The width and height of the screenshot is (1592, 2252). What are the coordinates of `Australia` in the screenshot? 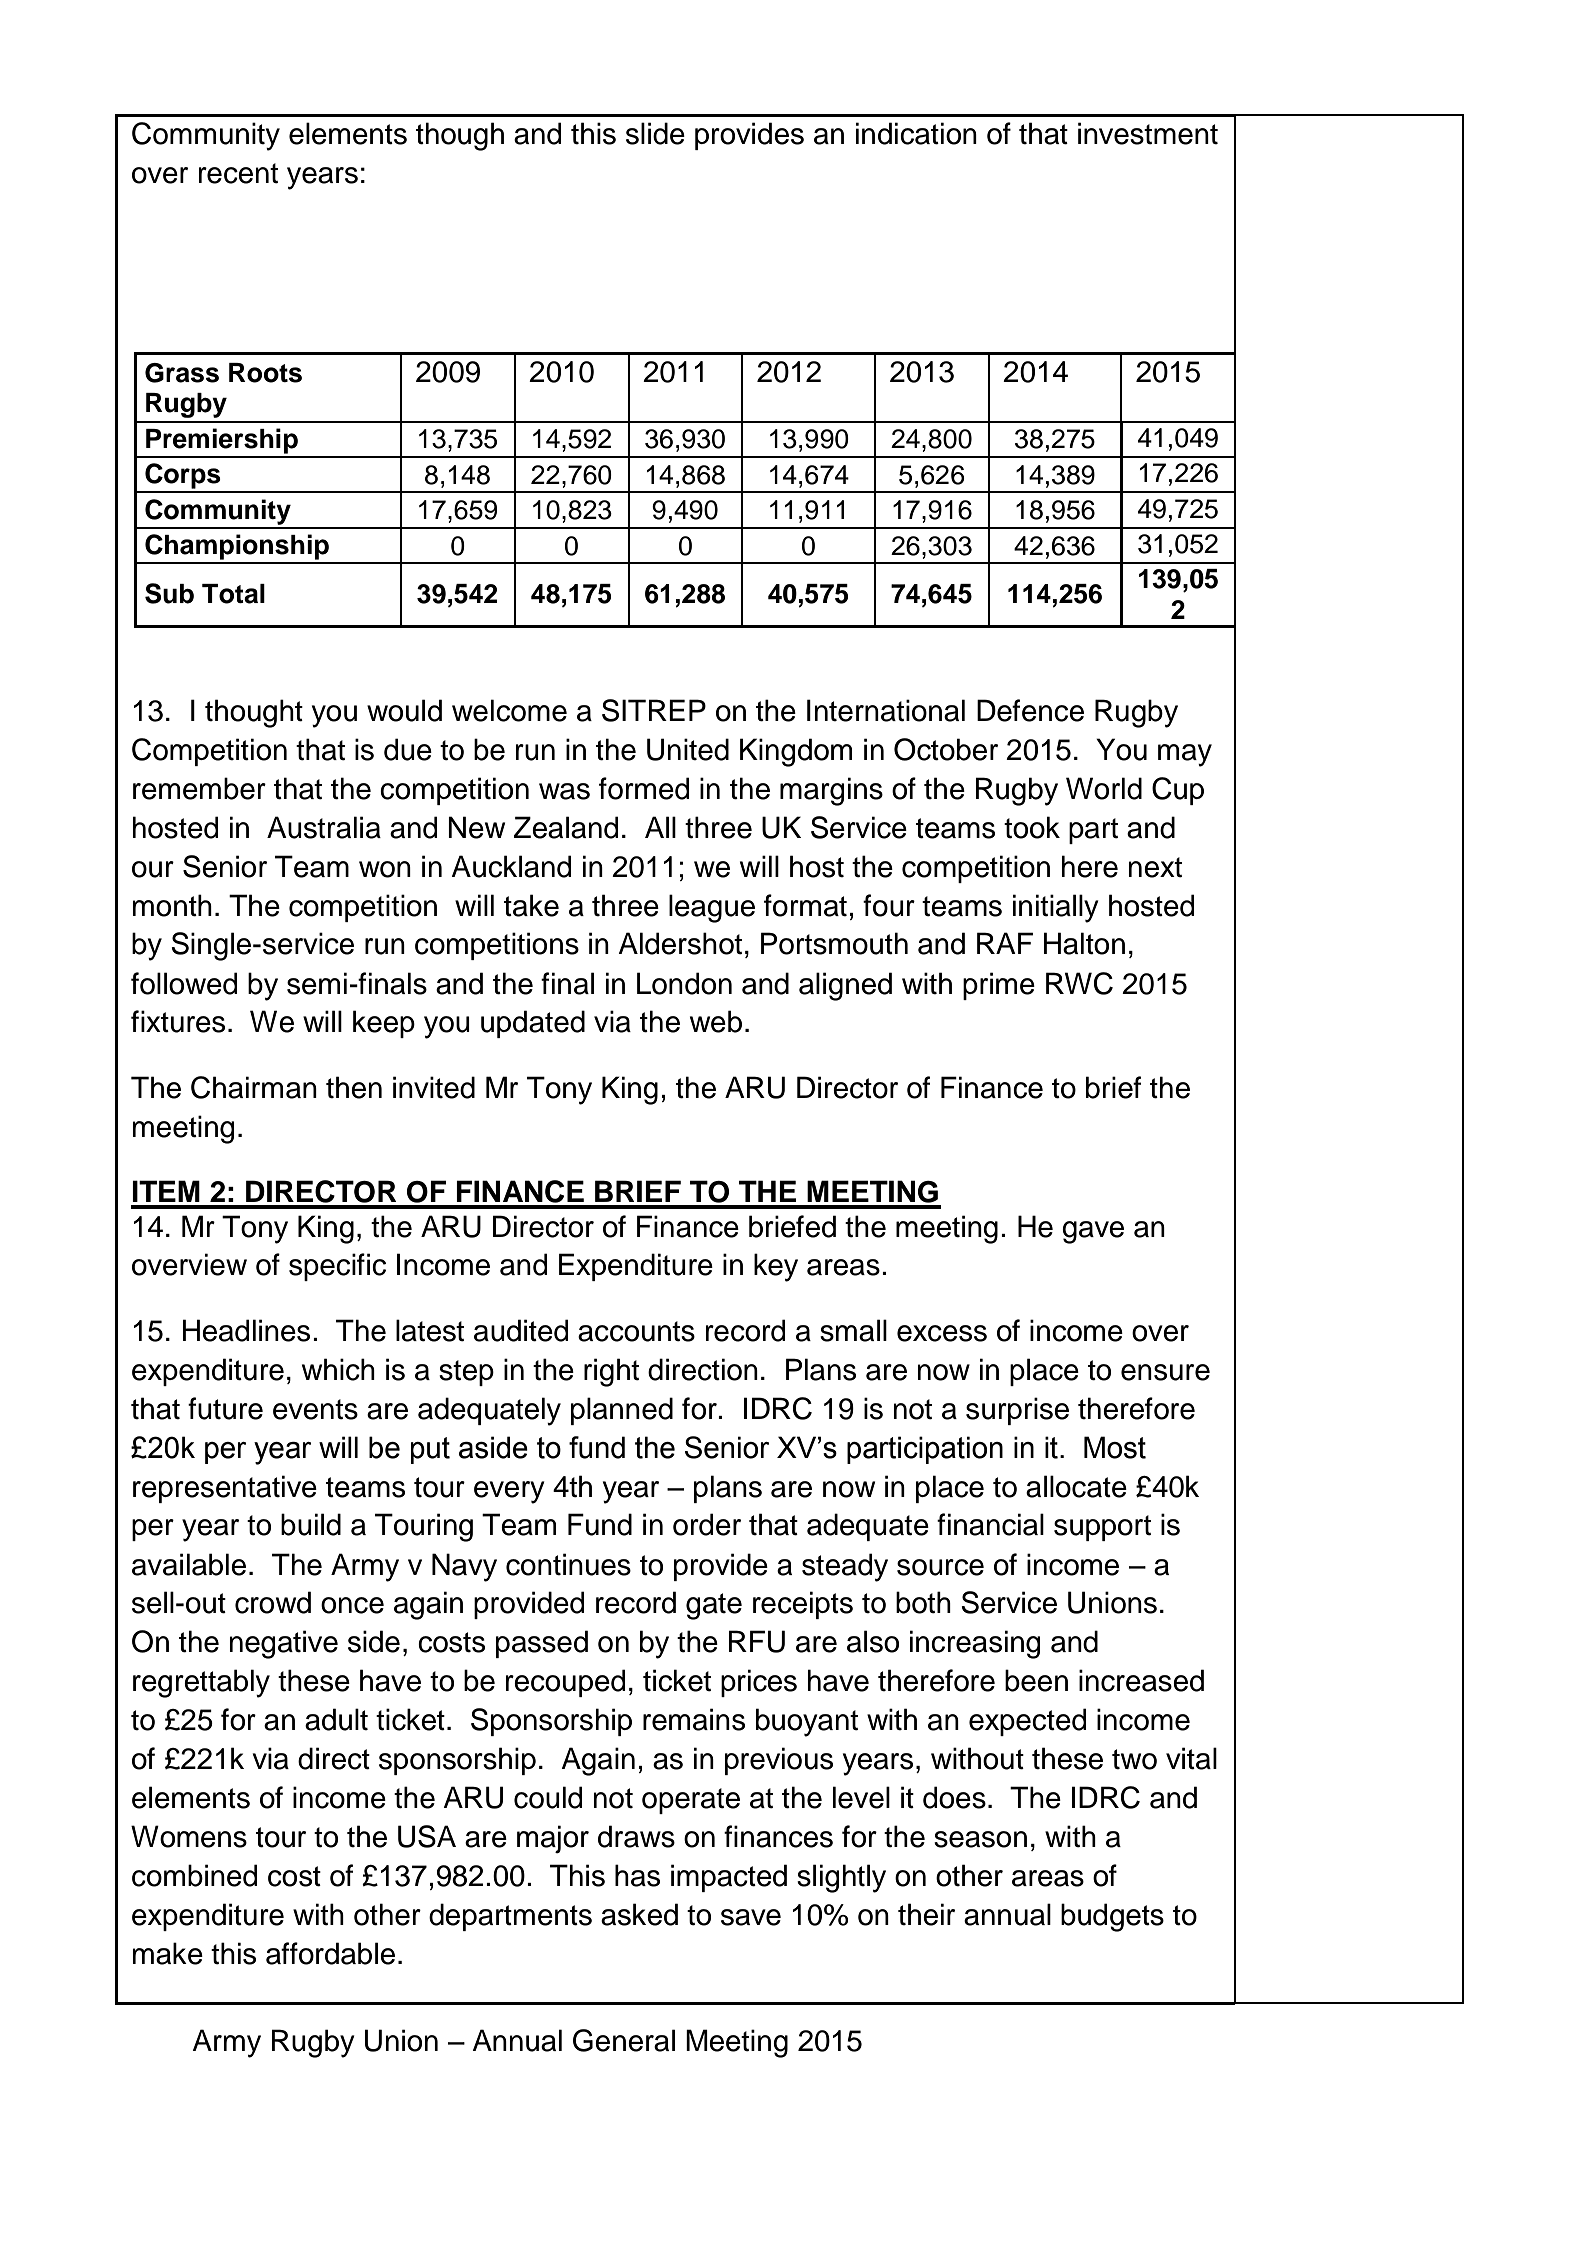 It's located at (324, 827).
